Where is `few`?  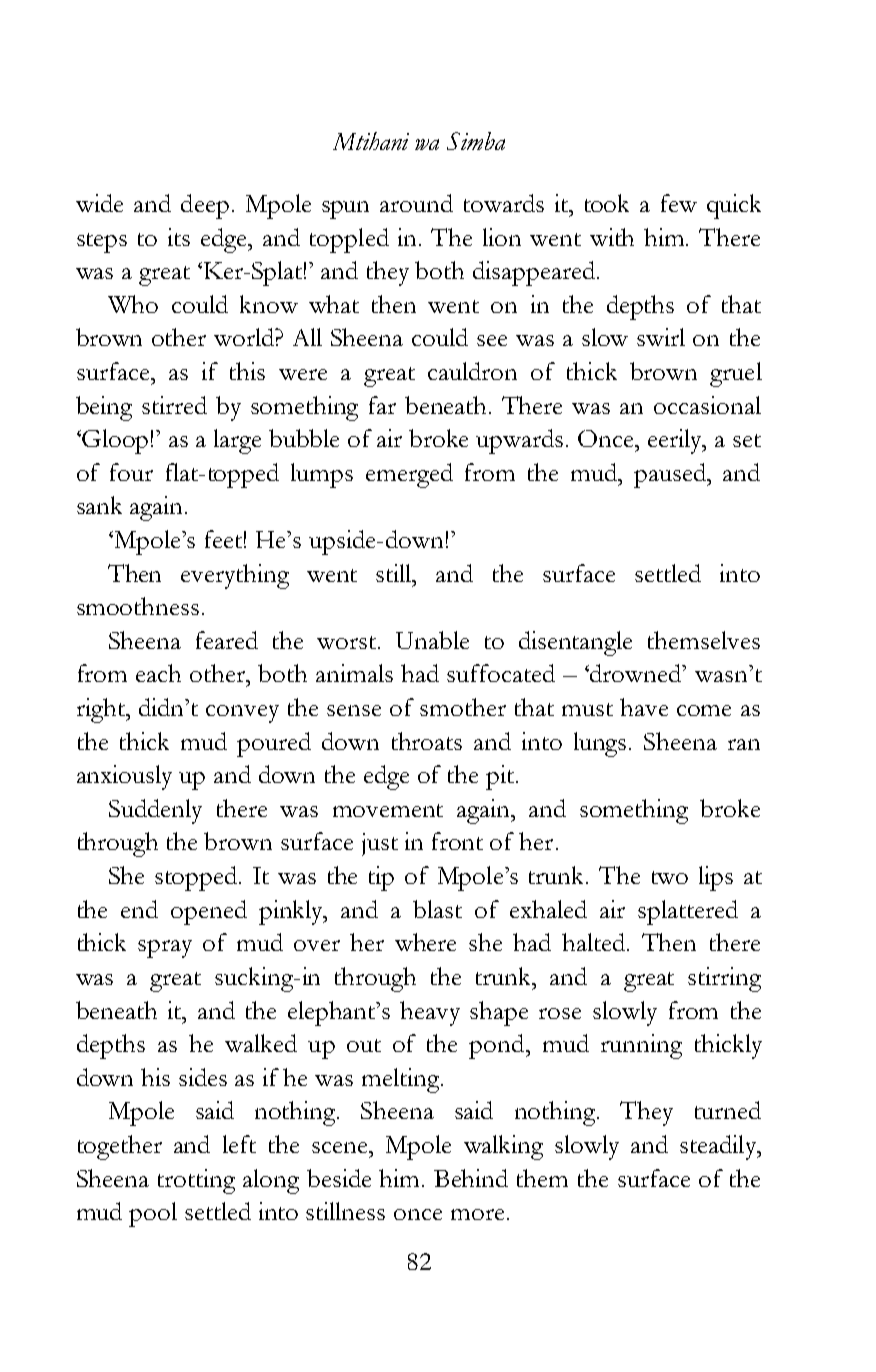
few is located at coordinates (679, 203).
